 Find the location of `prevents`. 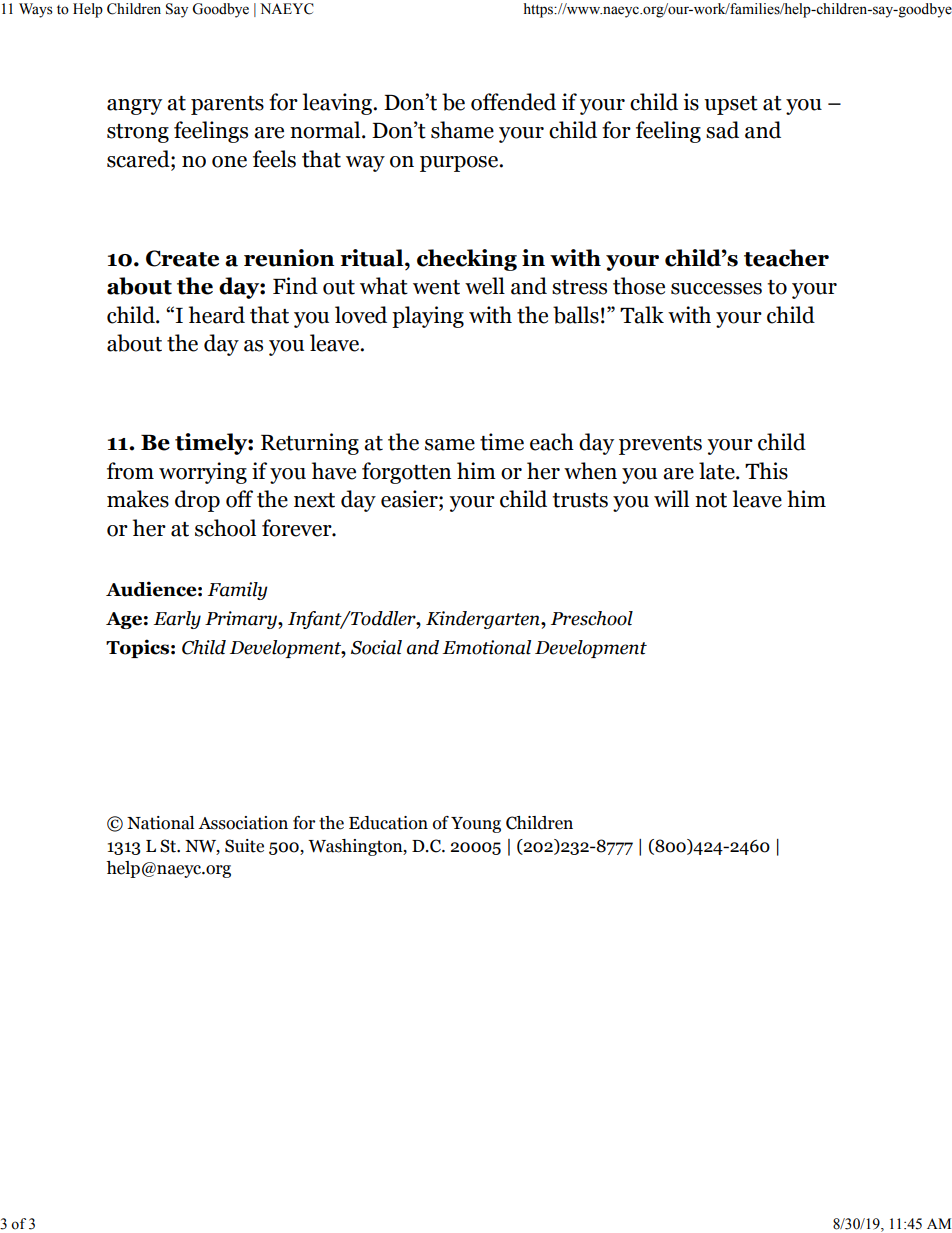

prevents is located at coordinates (660, 445).
